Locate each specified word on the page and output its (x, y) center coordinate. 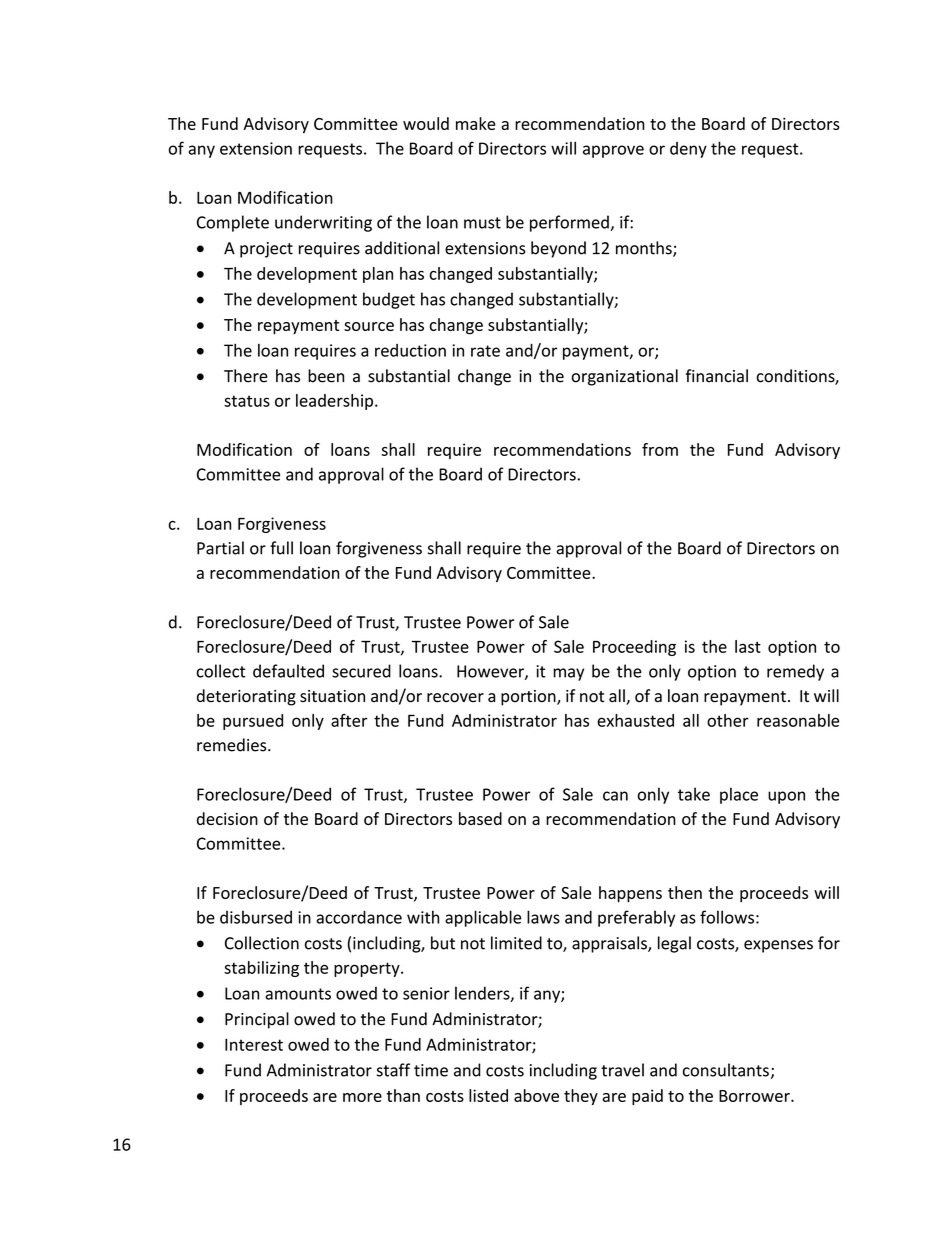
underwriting (323, 223)
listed (488, 1095)
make (476, 123)
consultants (726, 1070)
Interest (254, 1044)
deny (688, 150)
